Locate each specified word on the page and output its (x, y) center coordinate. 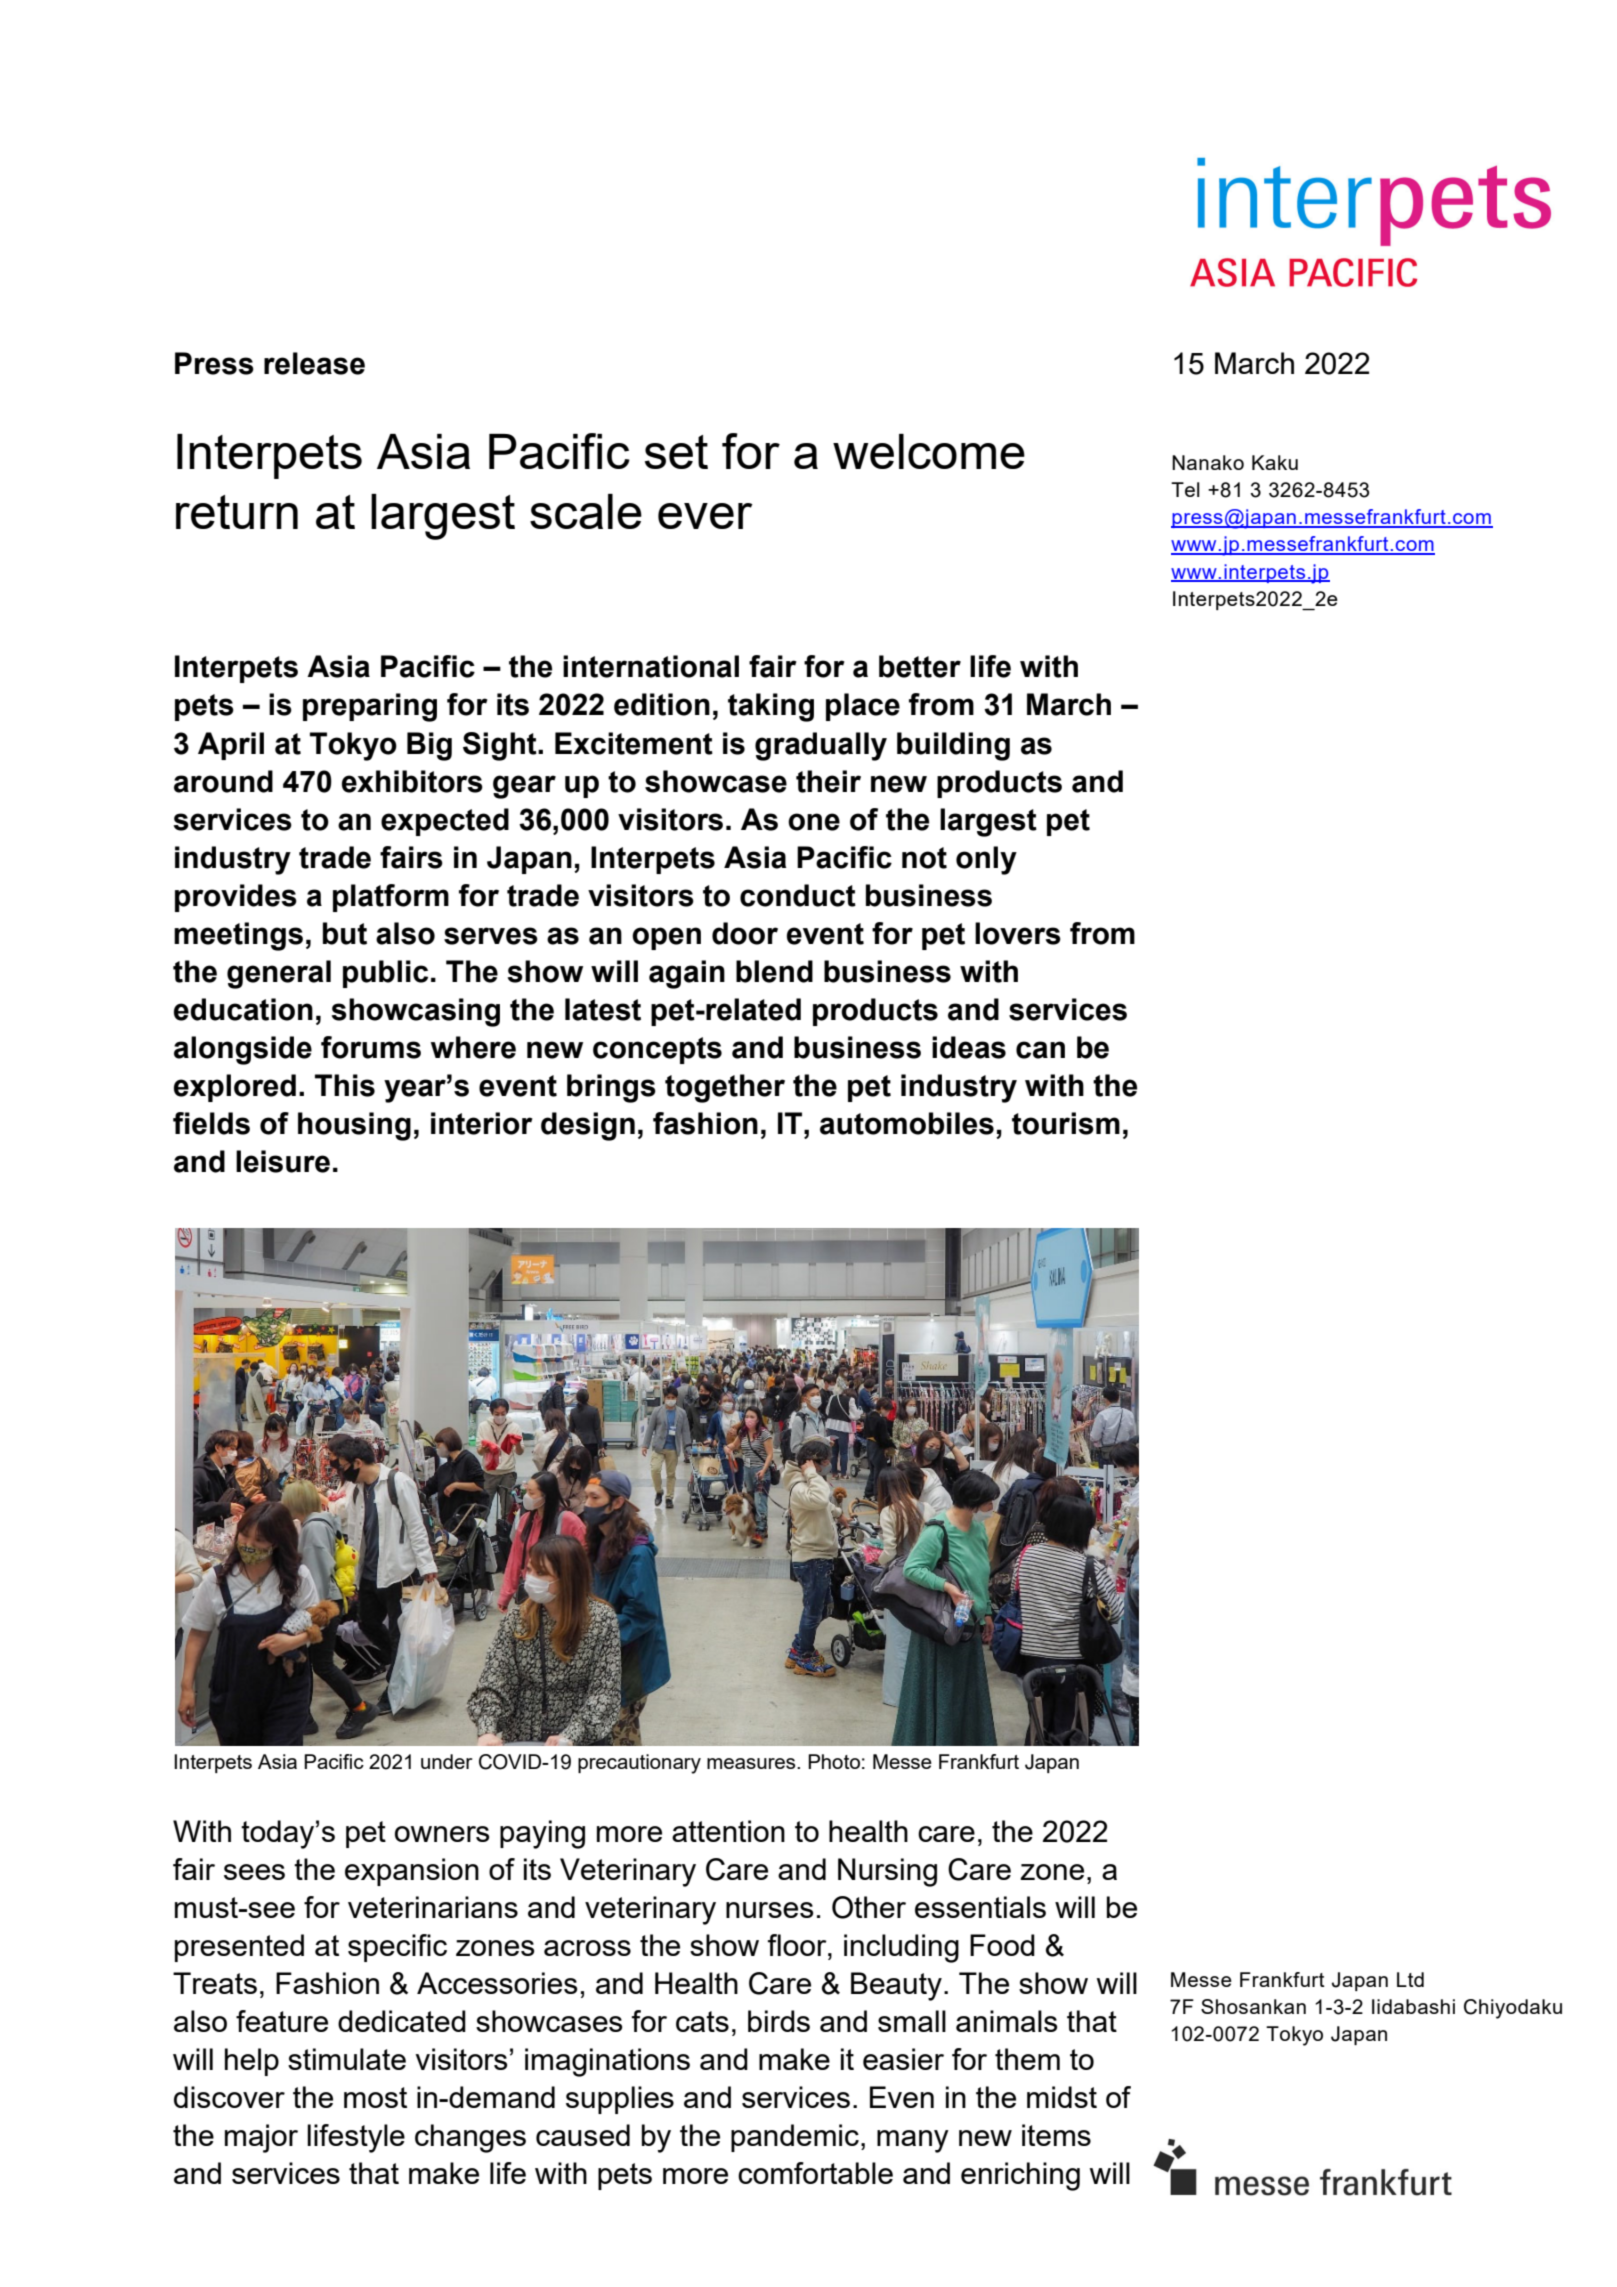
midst (1062, 2097)
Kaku (1275, 462)
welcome (929, 451)
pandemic (795, 2138)
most (375, 2097)
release (314, 363)
